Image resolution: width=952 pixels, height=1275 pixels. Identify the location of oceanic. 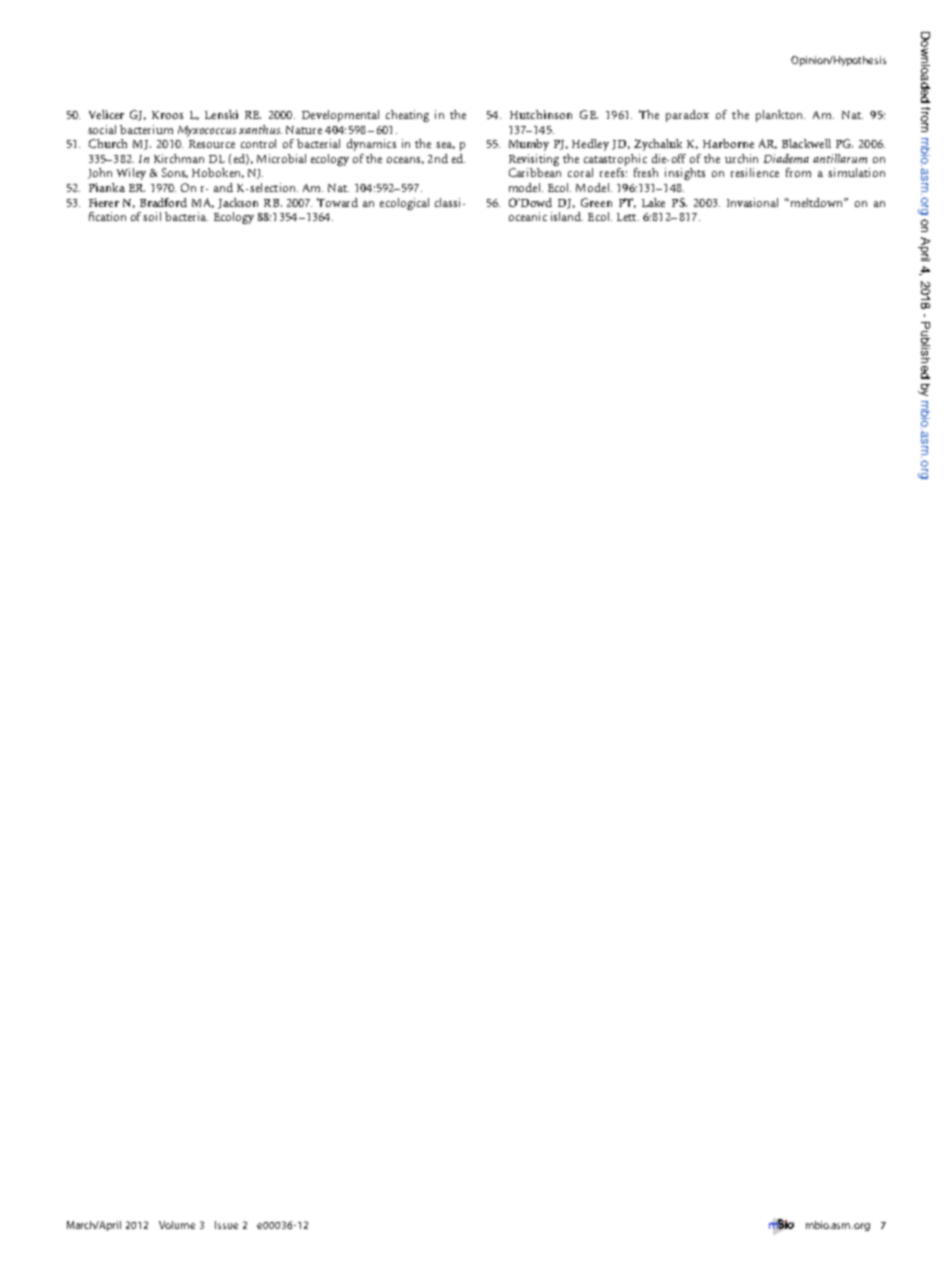
(528, 216).
